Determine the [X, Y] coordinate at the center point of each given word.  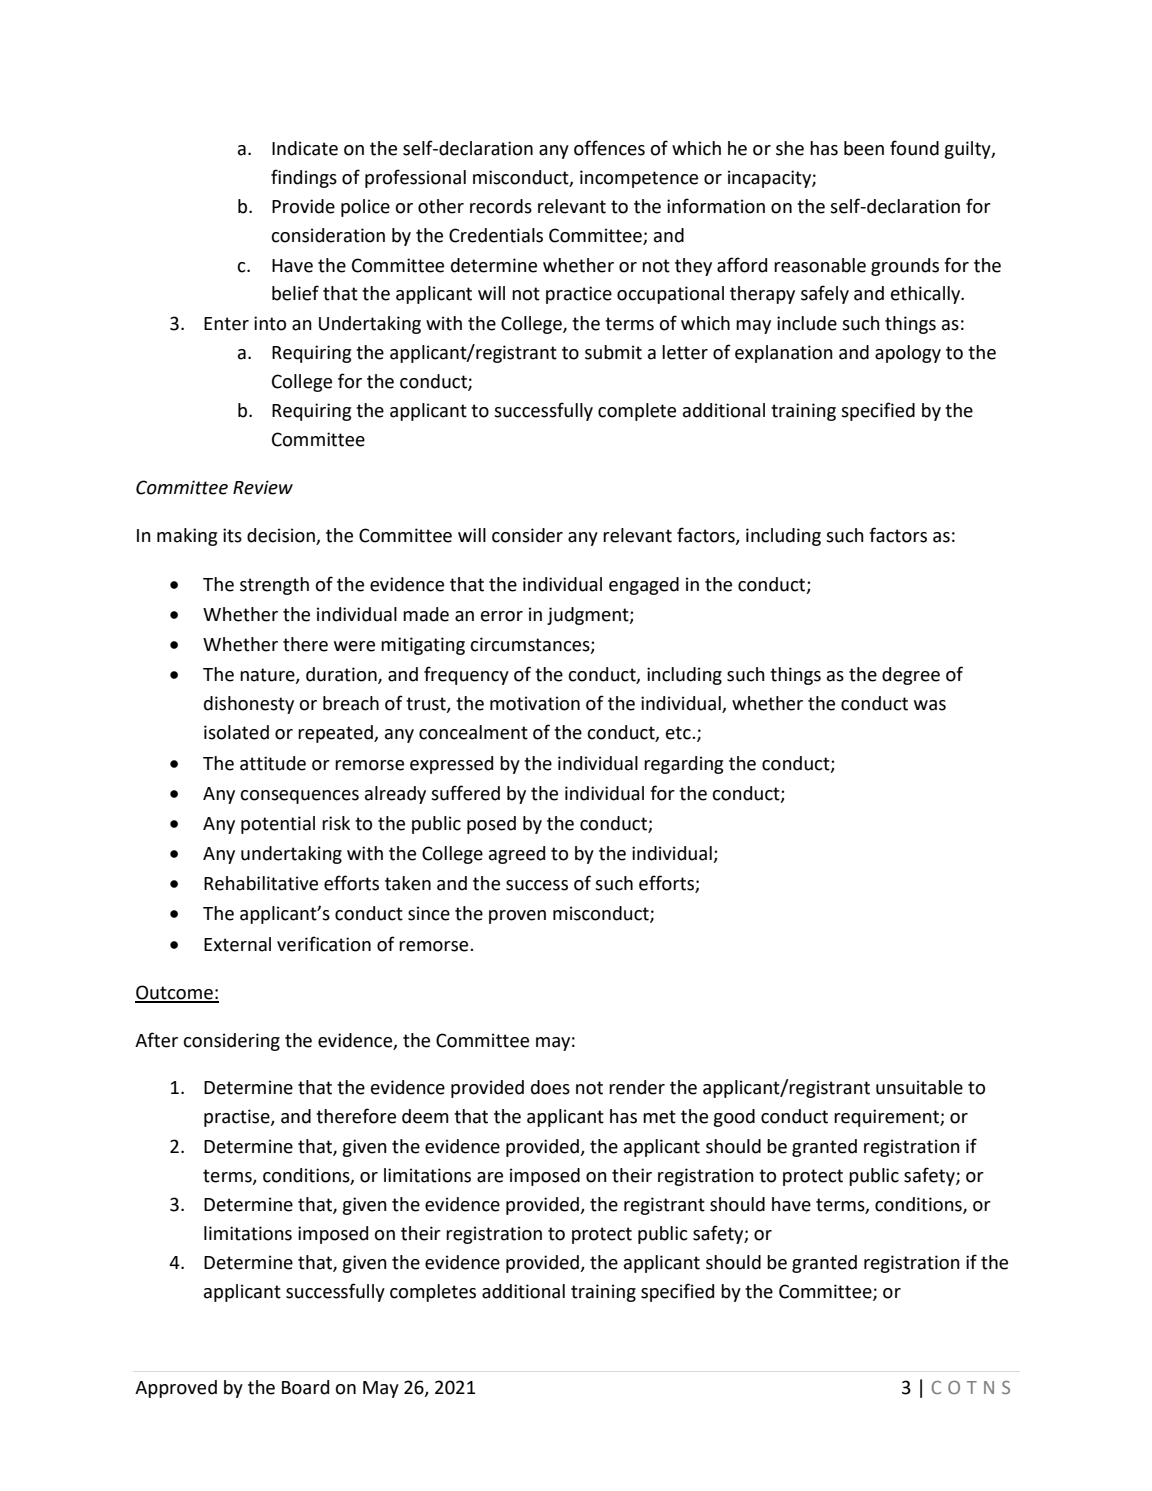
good [734, 1118]
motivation [535, 703]
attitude [273, 763]
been [864, 148]
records [501, 206]
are [490, 1177]
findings [304, 178]
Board [305, 1387]
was [930, 705]
